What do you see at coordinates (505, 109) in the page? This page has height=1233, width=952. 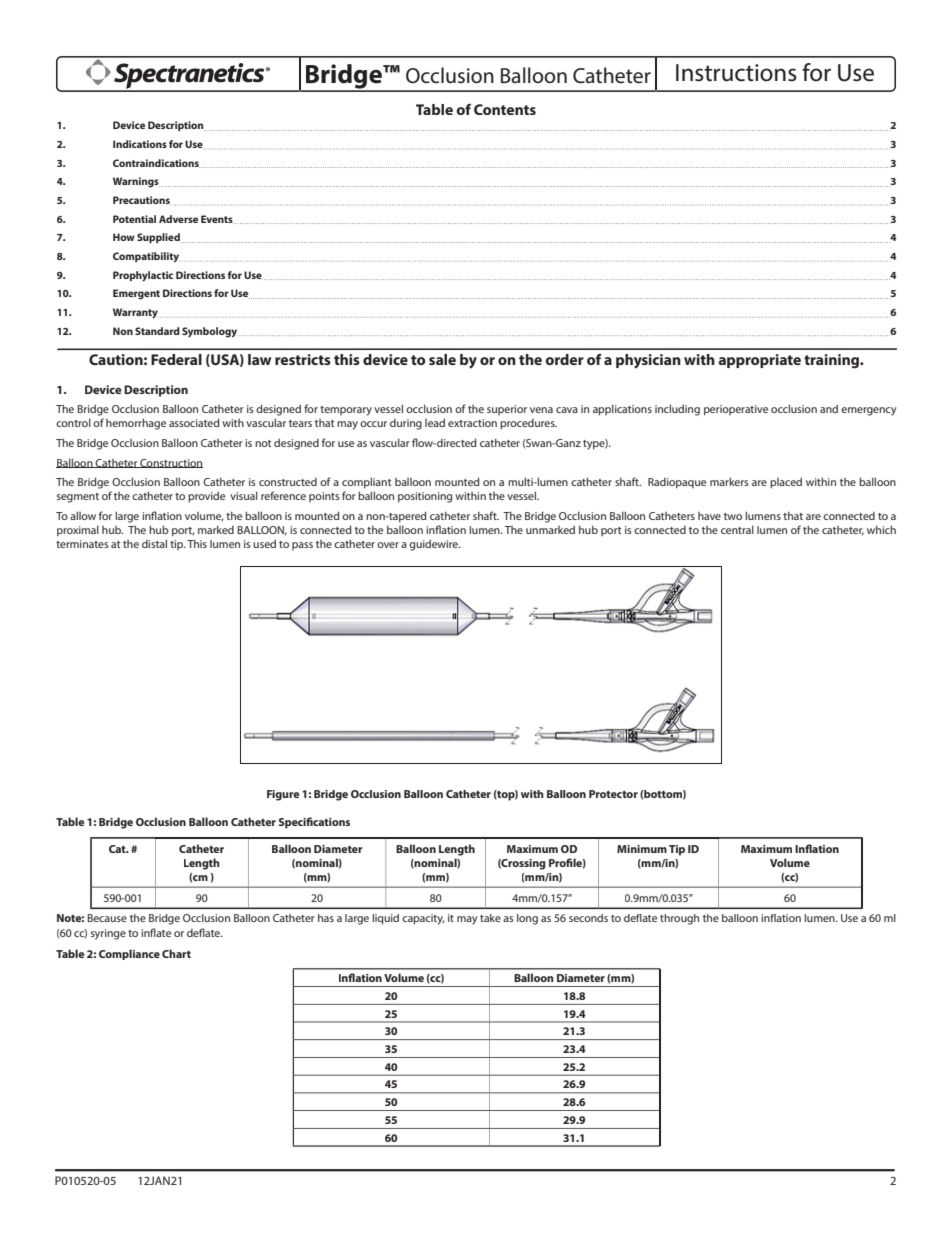 I see `Contents` at bounding box center [505, 109].
